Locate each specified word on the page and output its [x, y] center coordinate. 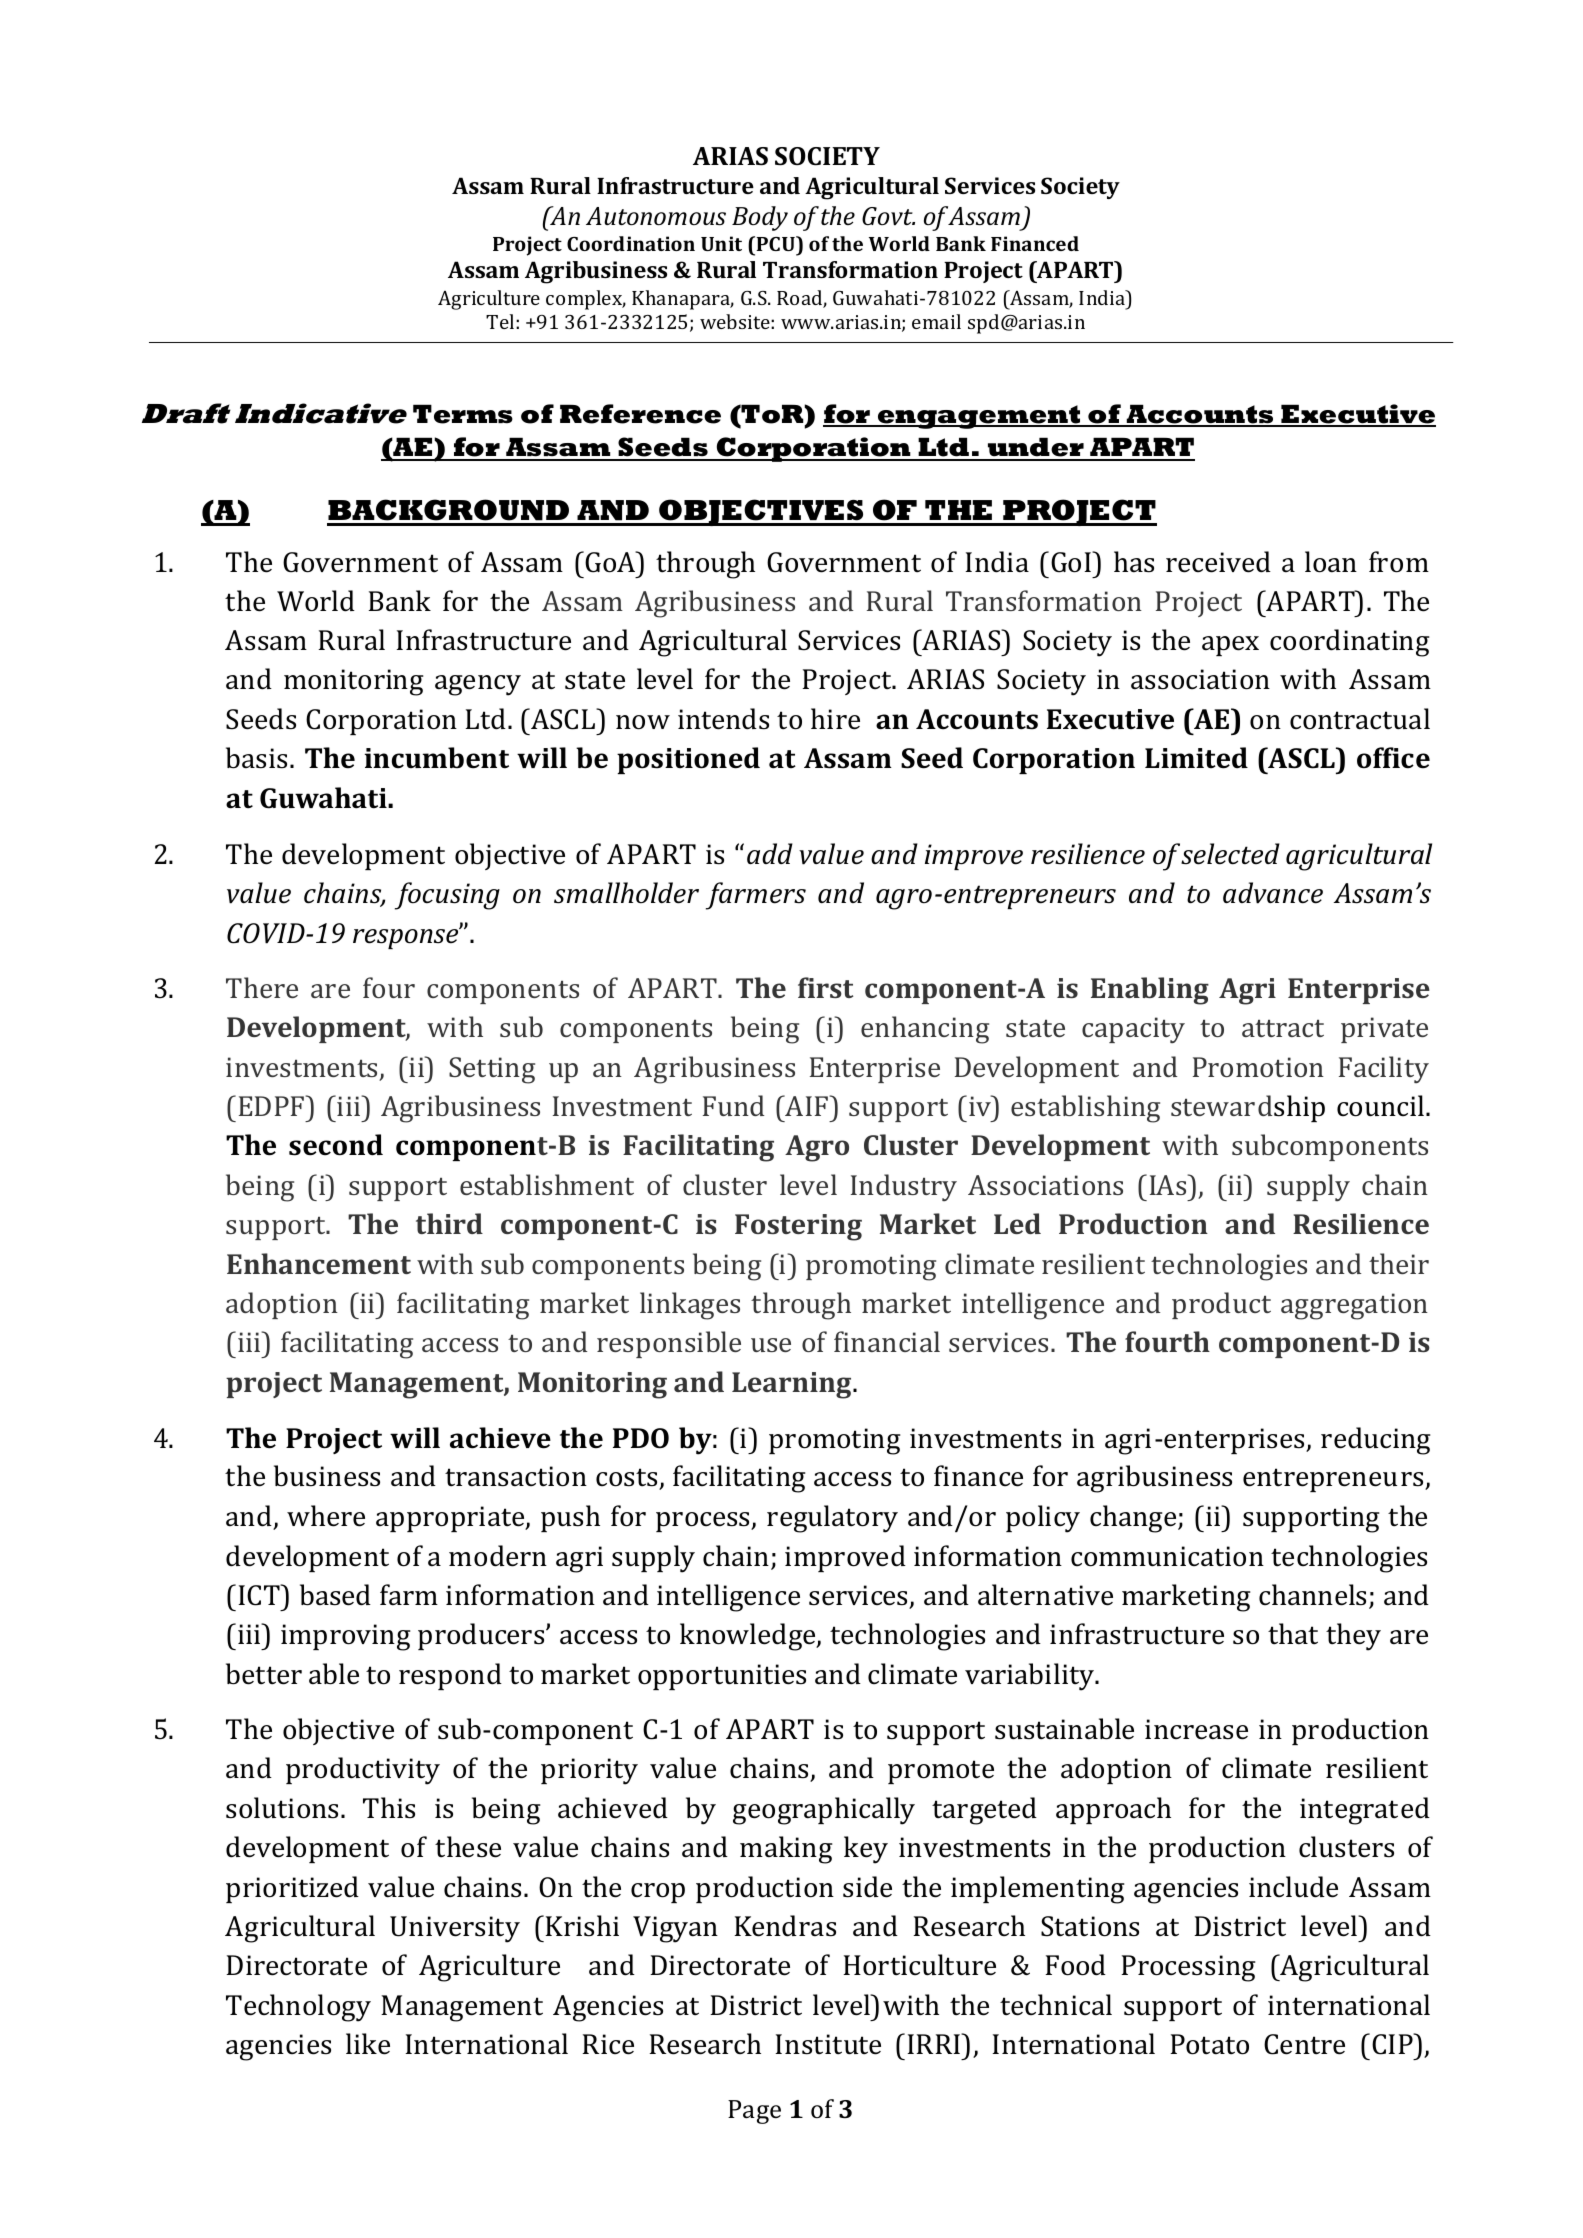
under [1036, 448]
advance [1273, 893]
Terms [463, 414]
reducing [1375, 1441]
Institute [828, 2044]
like [368, 2044]
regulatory [832, 1519]
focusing [447, 896]
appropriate [451, 1519]
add [770, 853]
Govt [888, 216]
